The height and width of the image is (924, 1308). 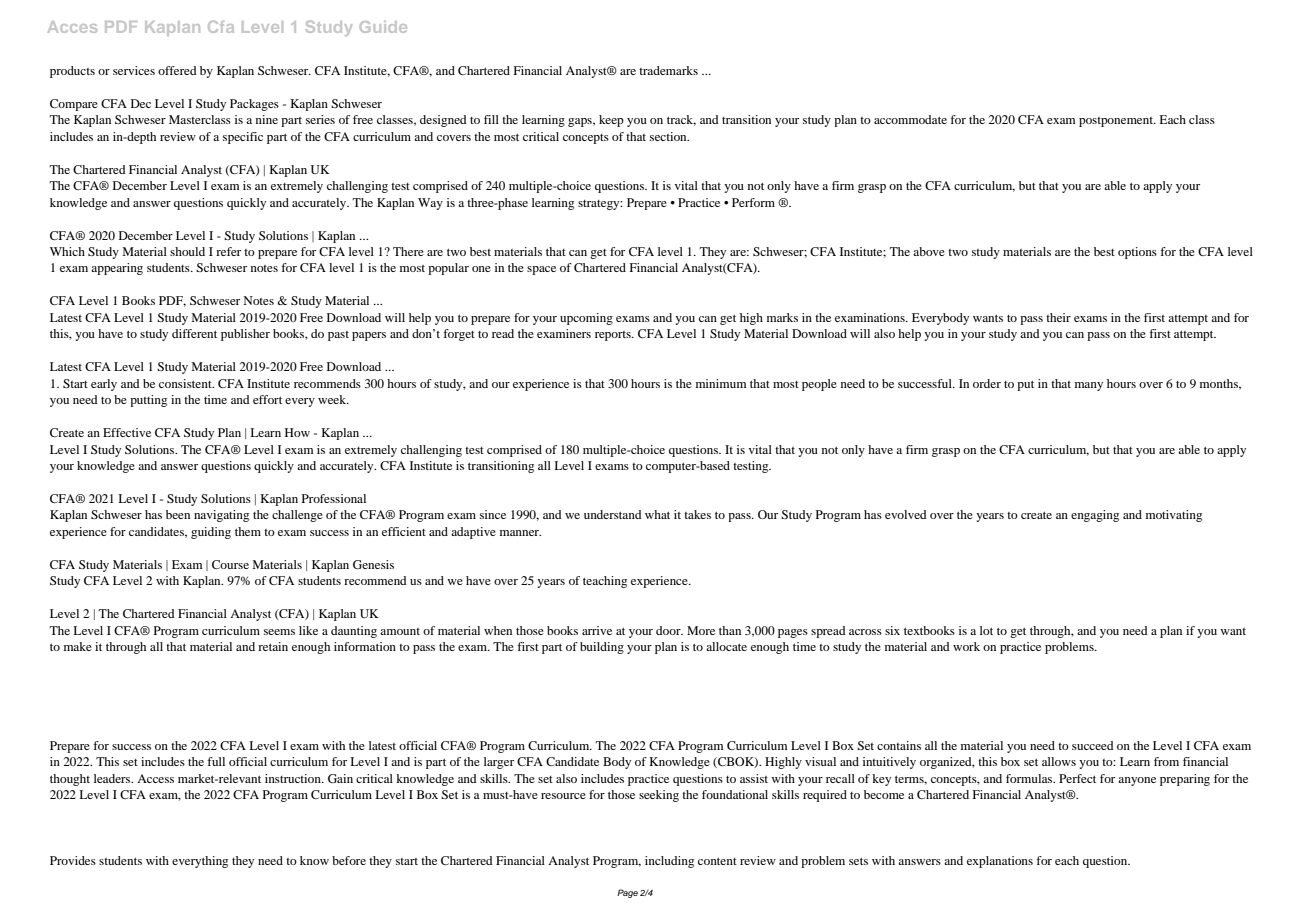 I want to click on lot, so click(x=986, y=630).
